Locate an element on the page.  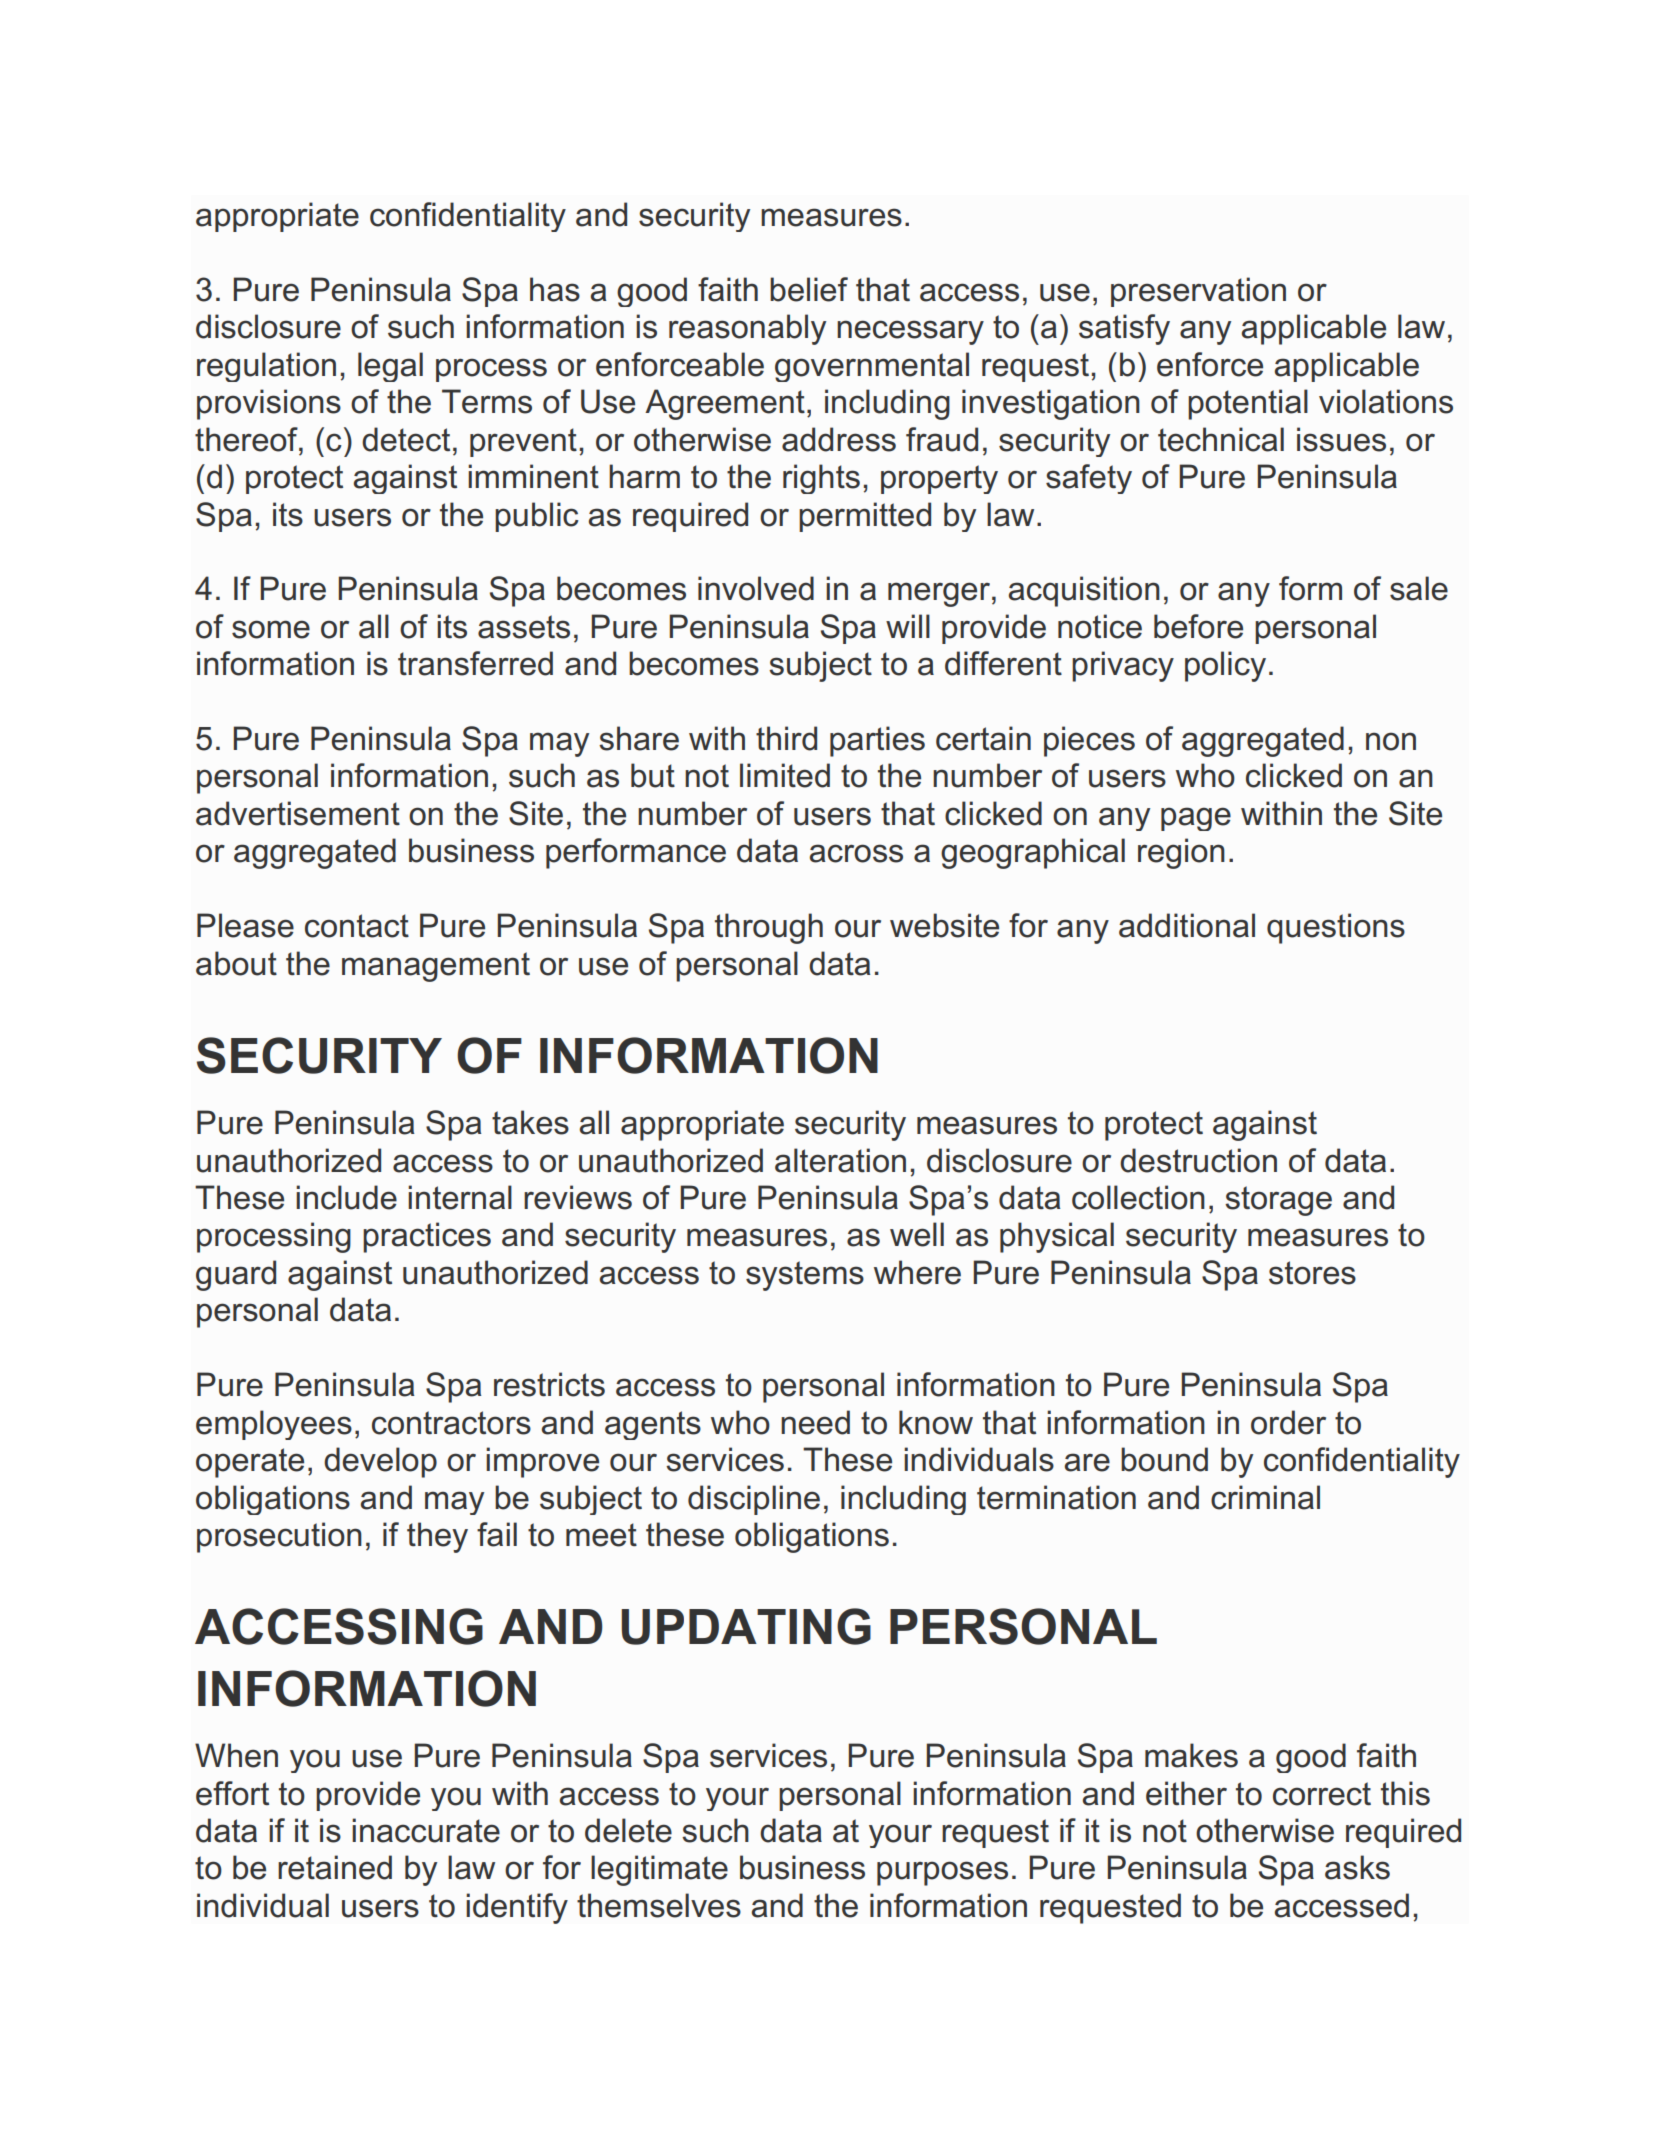
order is located at coordinates (1288, 1422).
